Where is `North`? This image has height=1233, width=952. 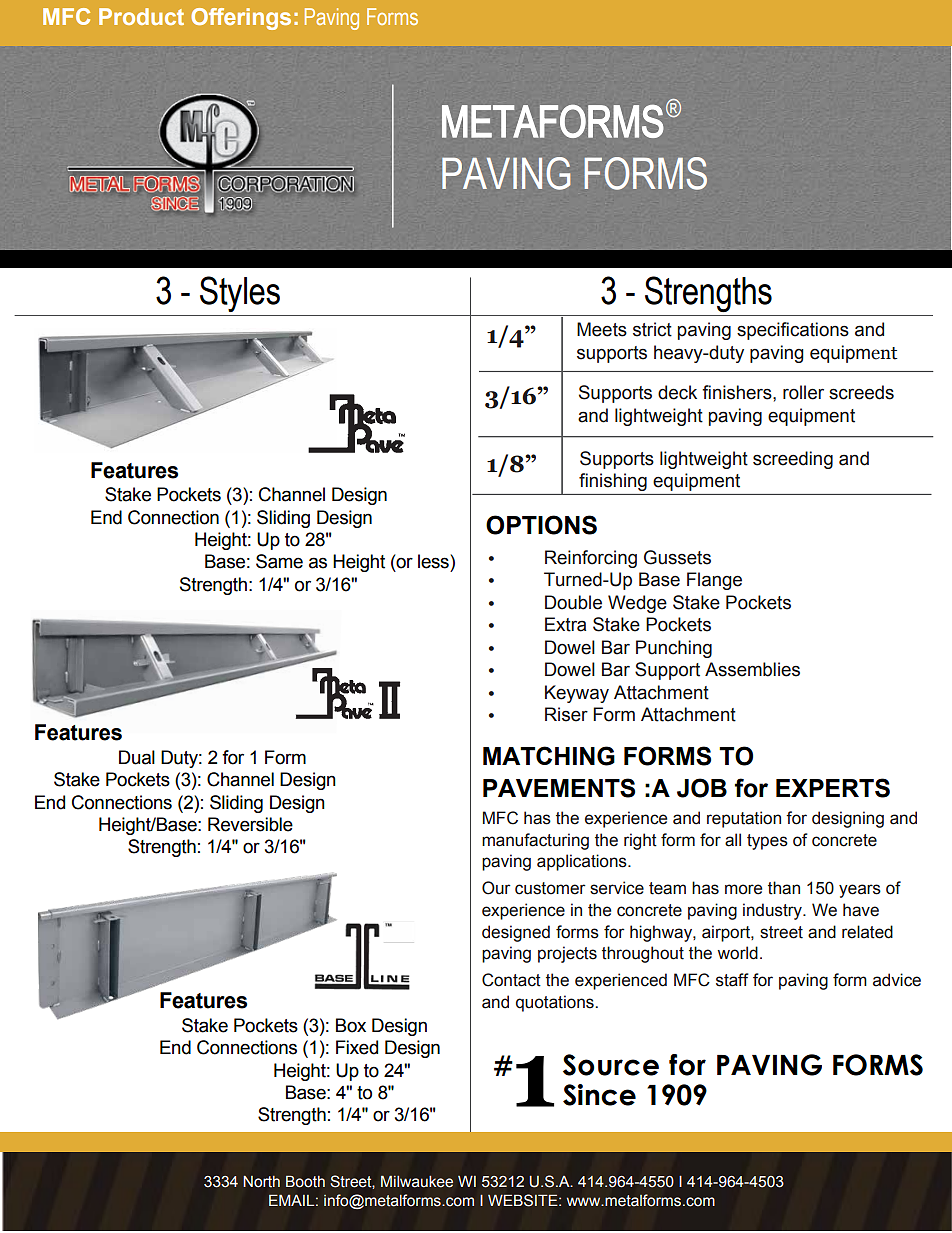 North is located at coordinates (261, 1181).
